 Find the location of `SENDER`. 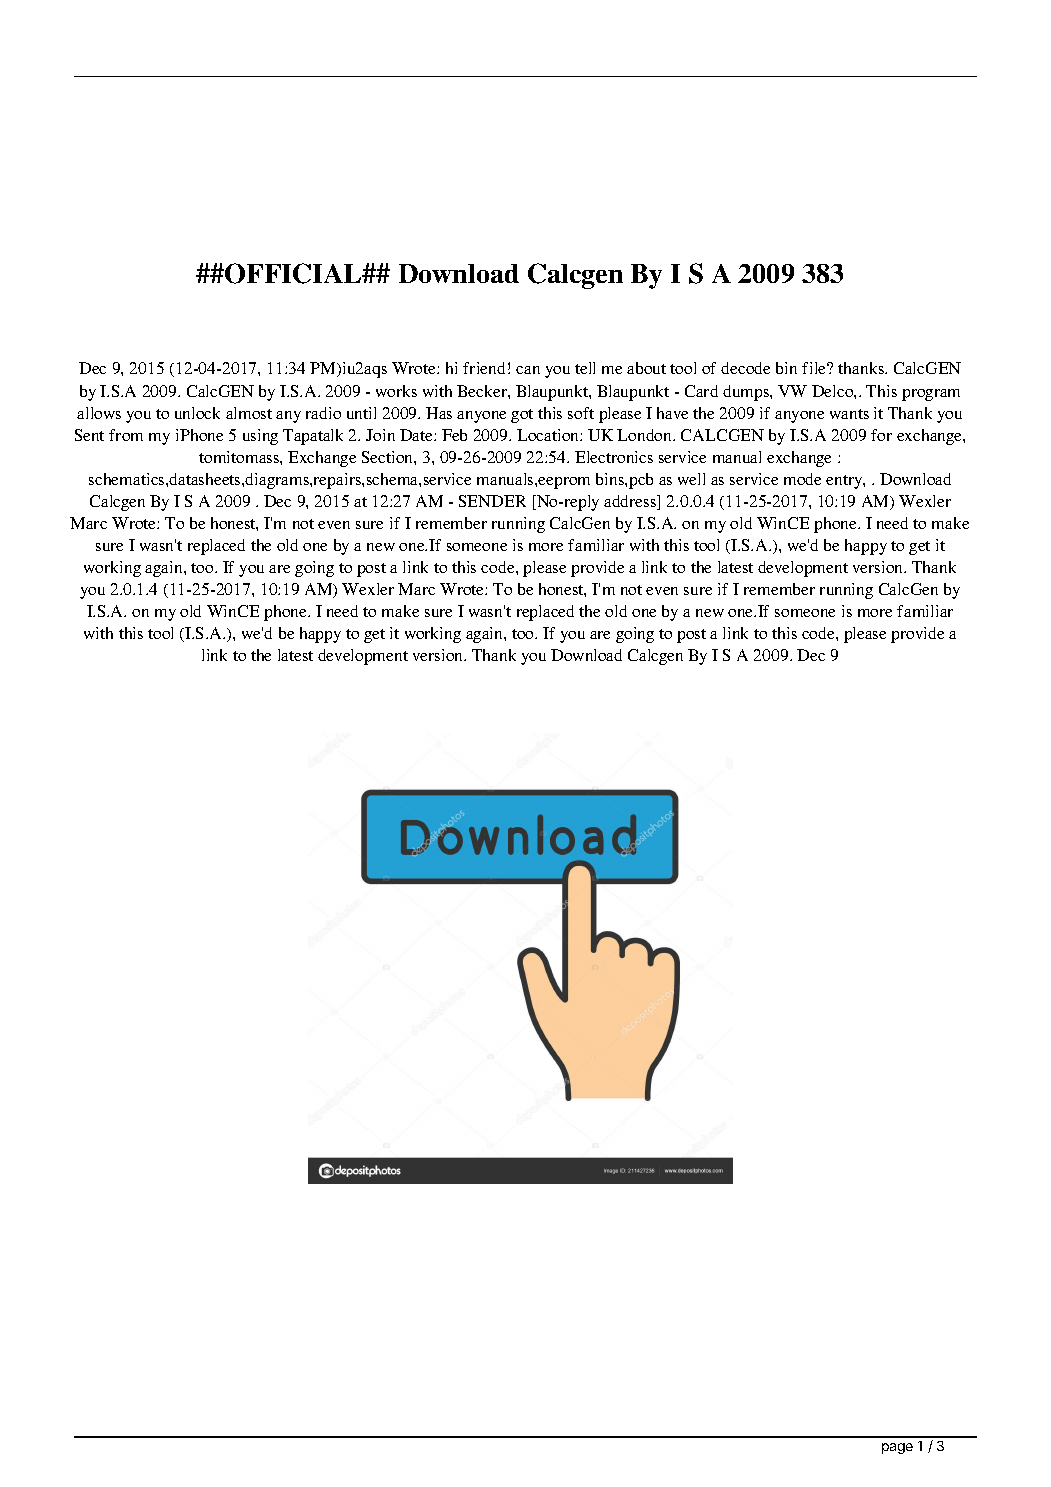

SENDER is located at coordinates (492, 501).
